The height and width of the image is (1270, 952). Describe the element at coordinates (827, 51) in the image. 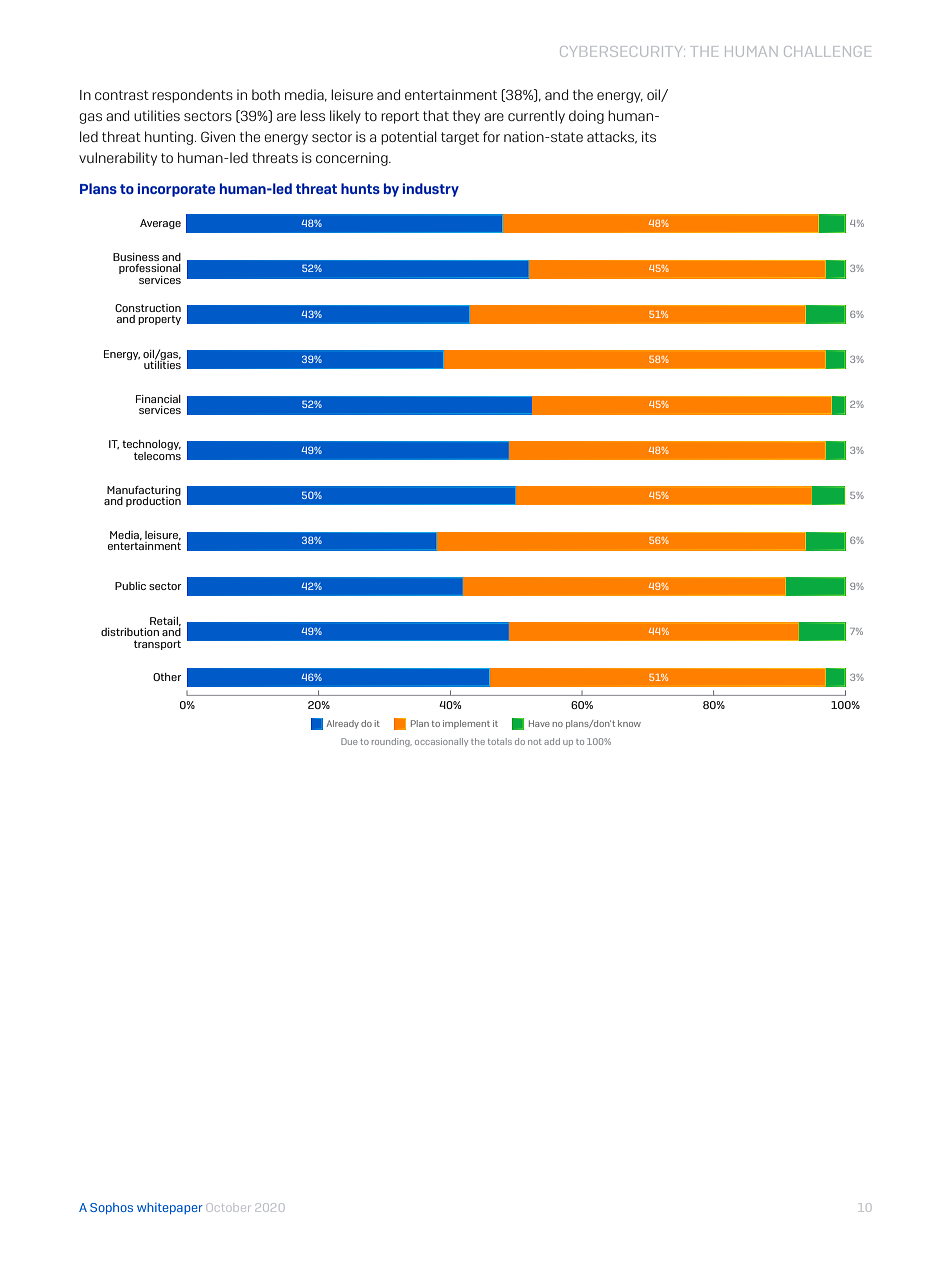

I see `CHALLENGE` at that location.
